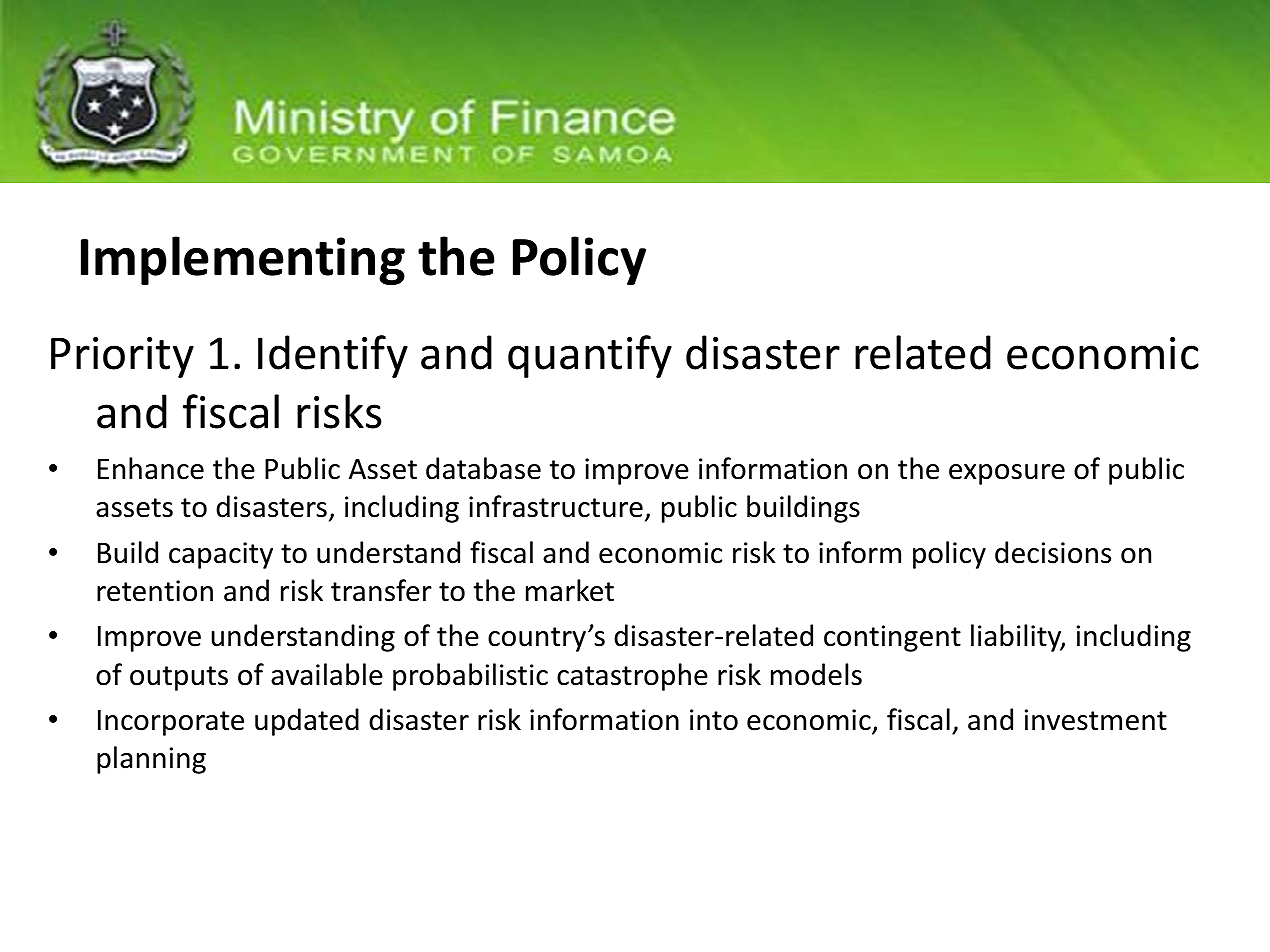 The width and height of the screenshot is (1270, 952). Describe the element at coordinates (333, 356) in the screenshot. I see `Identify` at that location.
